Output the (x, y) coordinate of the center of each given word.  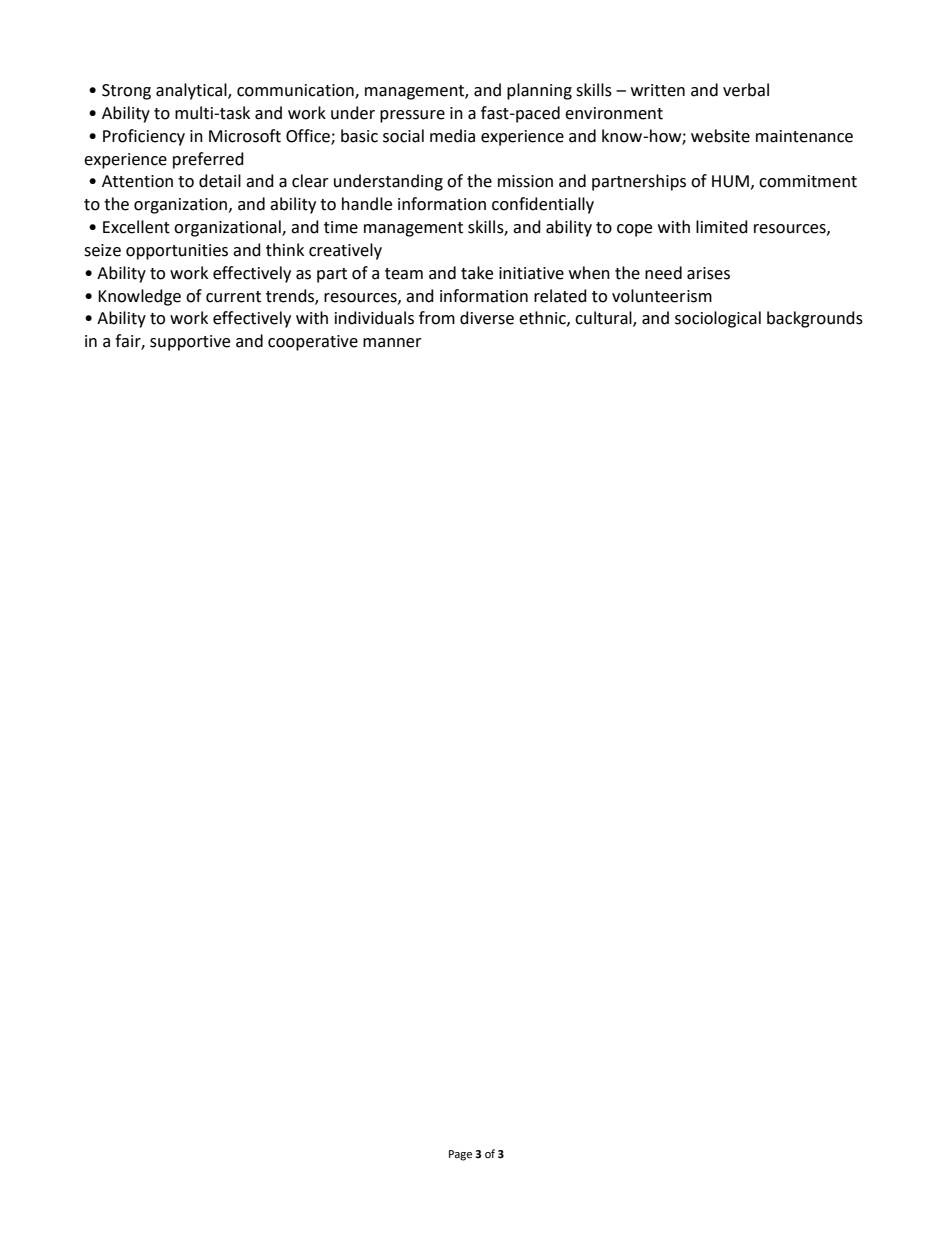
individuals (374, 318)
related (560, 296)
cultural (604, 319)
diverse (487, 318)
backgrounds (815, 319)
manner (392, 343)
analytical (192, 91)
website (720, 136)
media (452, 136)
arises (708, 273)
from (437, 318)
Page (460, 1155)
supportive (190, 343)
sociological (718, 319)
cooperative (313, 343)
